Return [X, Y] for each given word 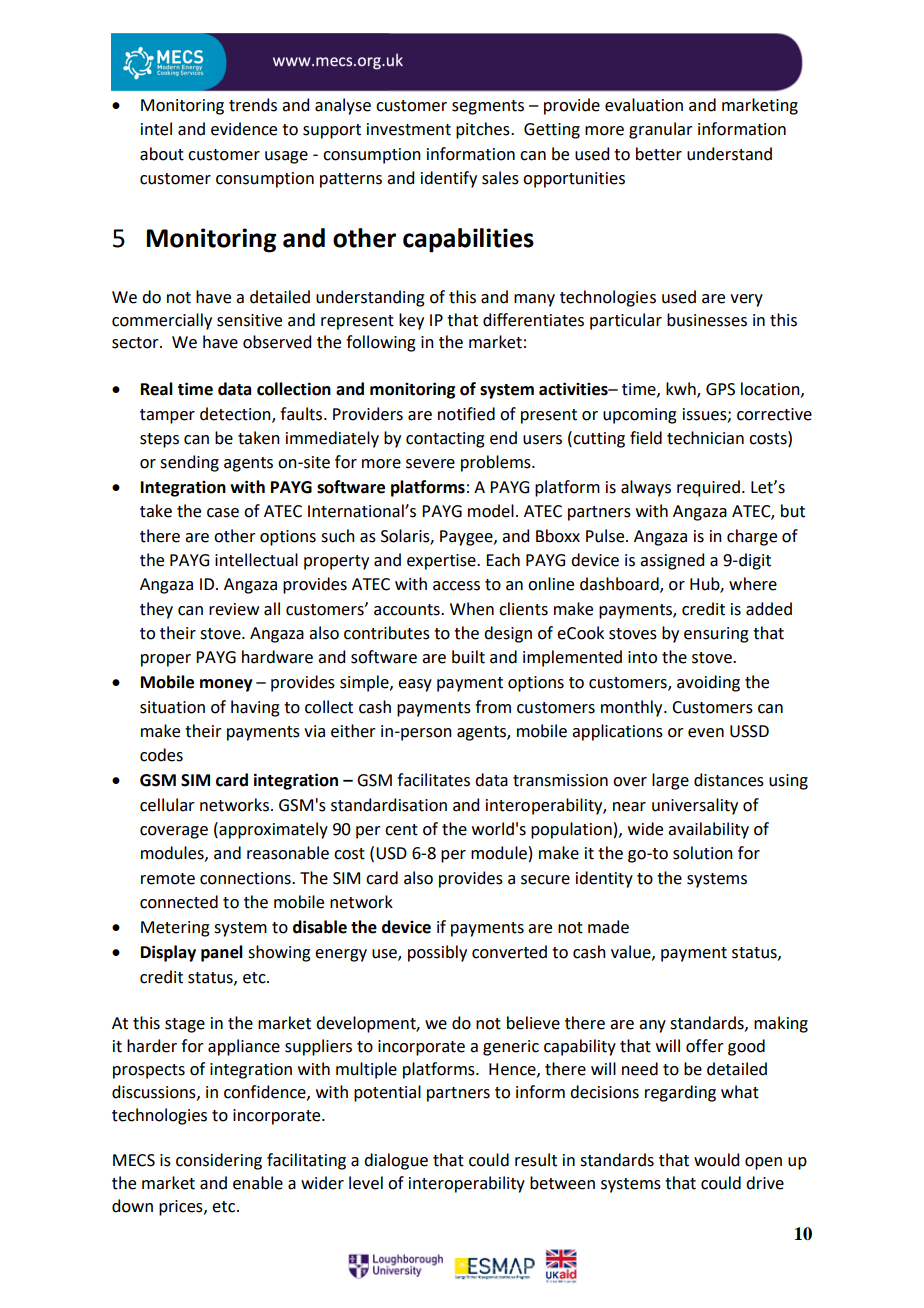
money [226, 685]
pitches [484, 130]
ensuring [716, 635]
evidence [244, 129]
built [468, 657]
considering [219, 1161]
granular [661, 130]
